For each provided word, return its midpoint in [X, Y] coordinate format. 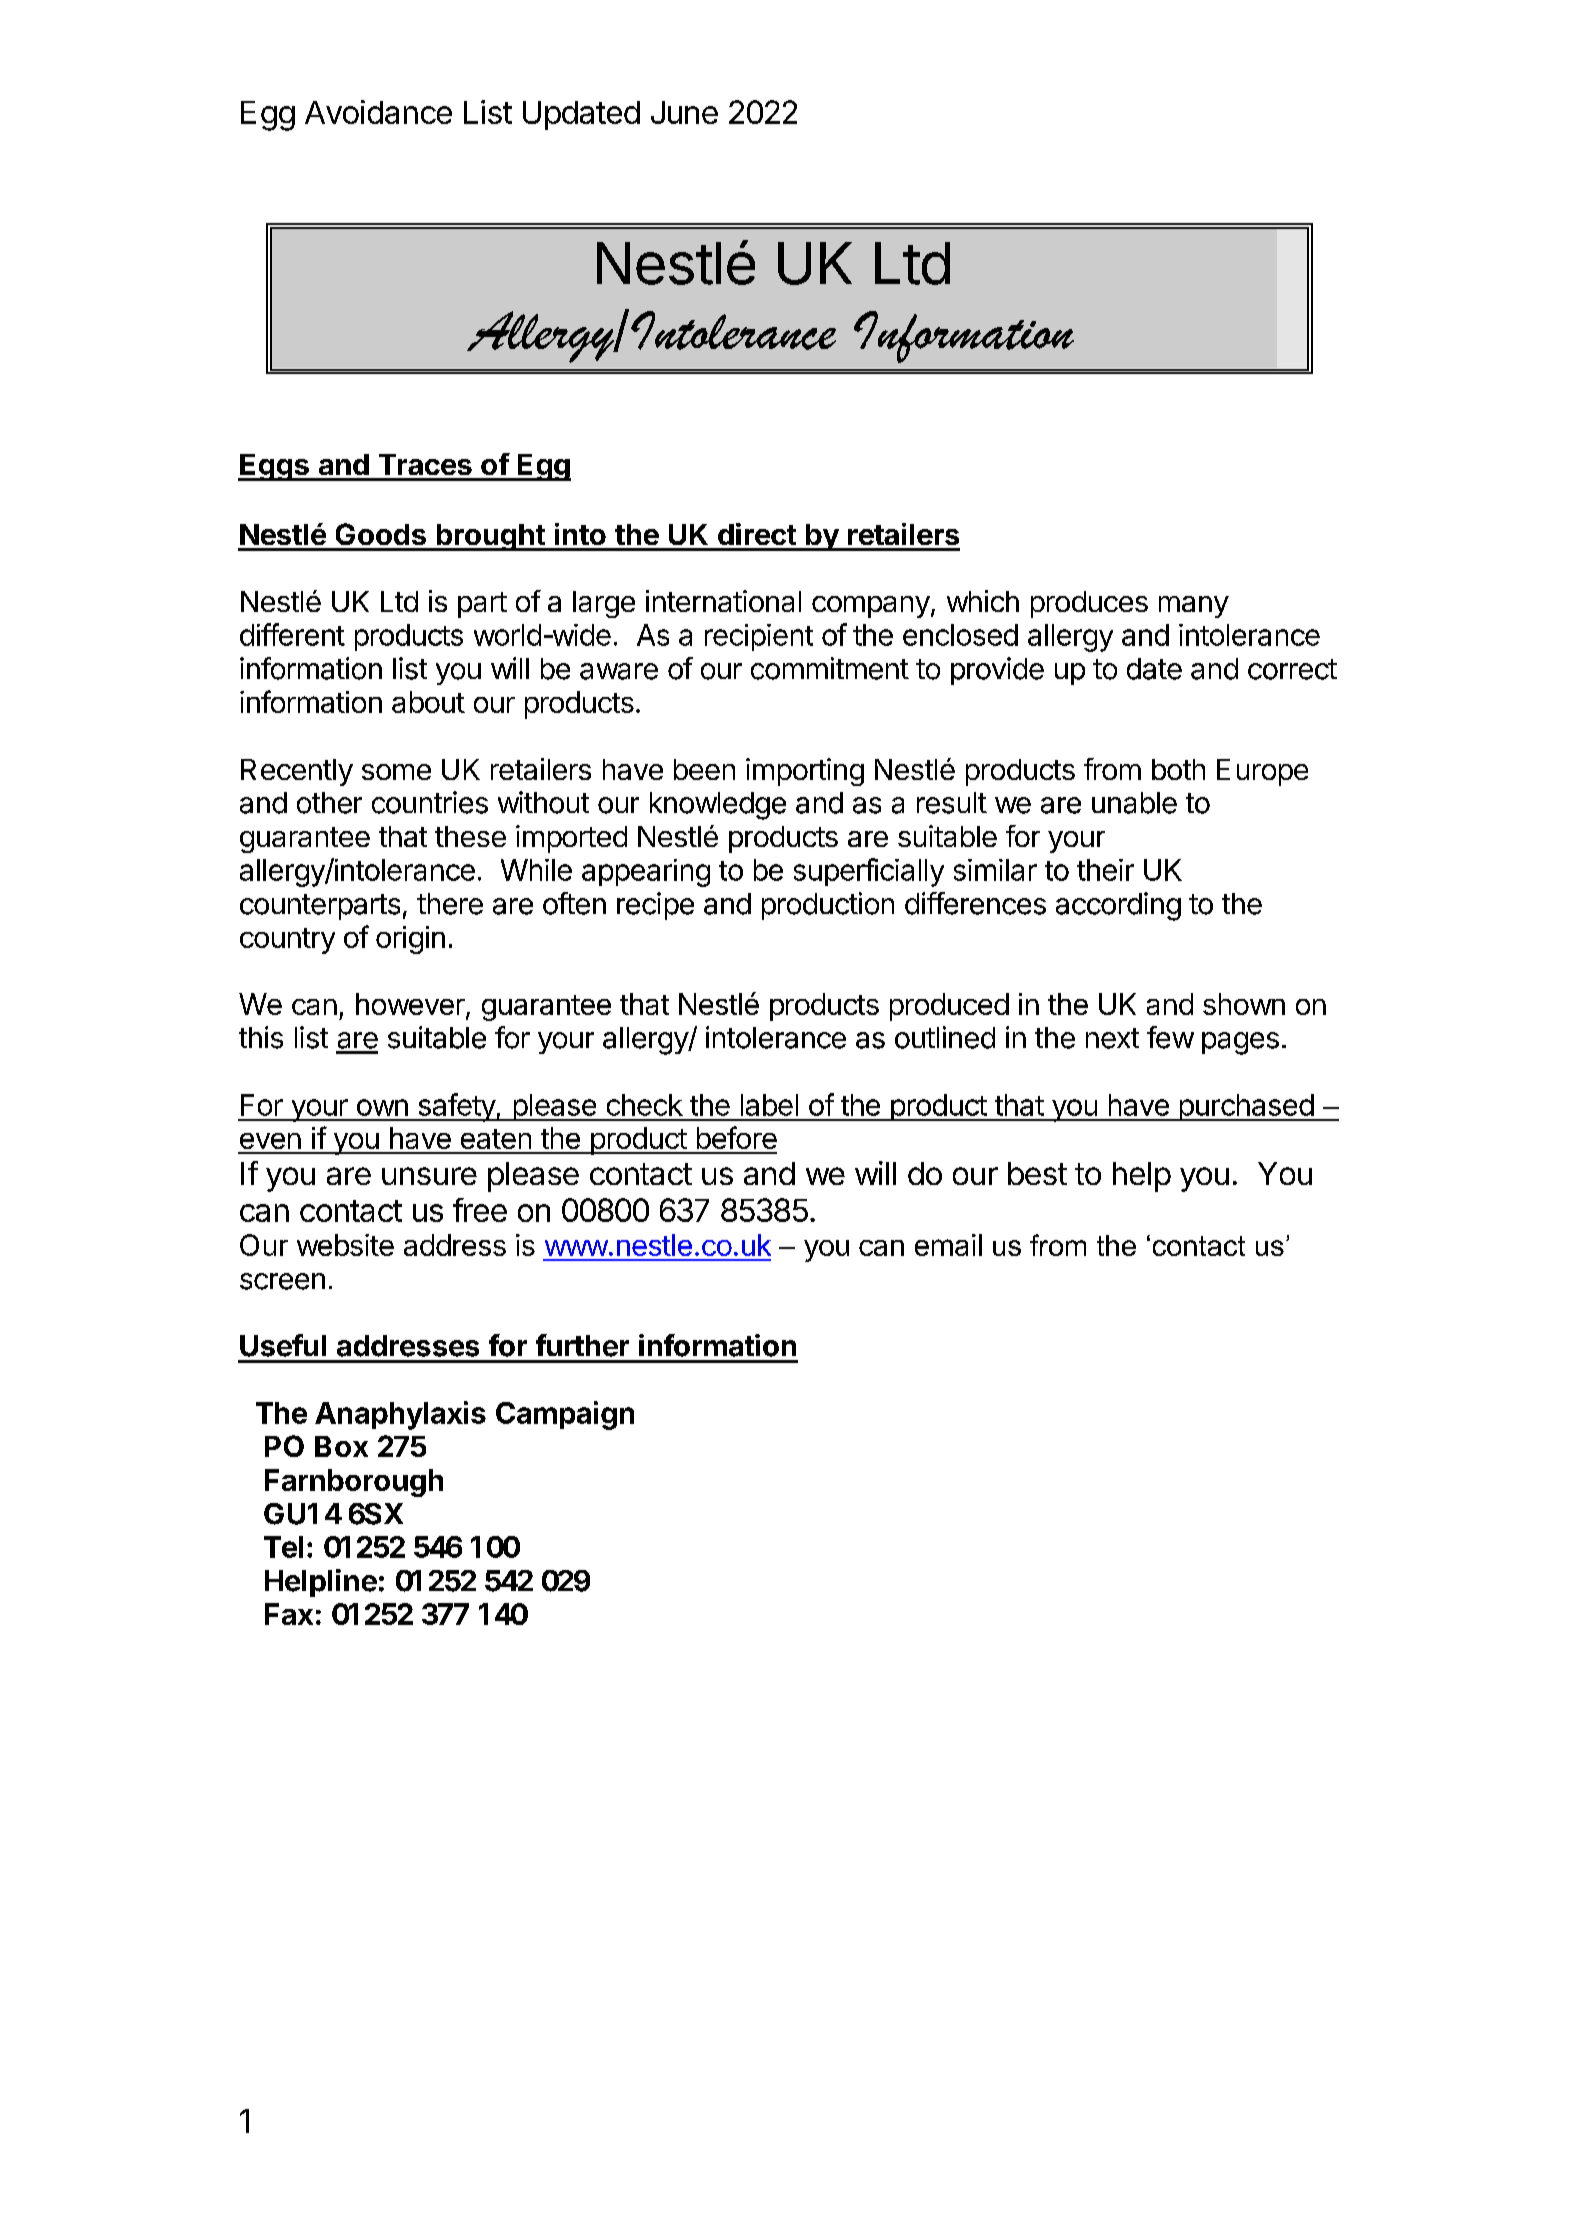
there [450, 904]
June [684, 112]
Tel [283, 1547]
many [1194, 607]
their [1105, 870]
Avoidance [378, 112]
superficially [869, 872]
